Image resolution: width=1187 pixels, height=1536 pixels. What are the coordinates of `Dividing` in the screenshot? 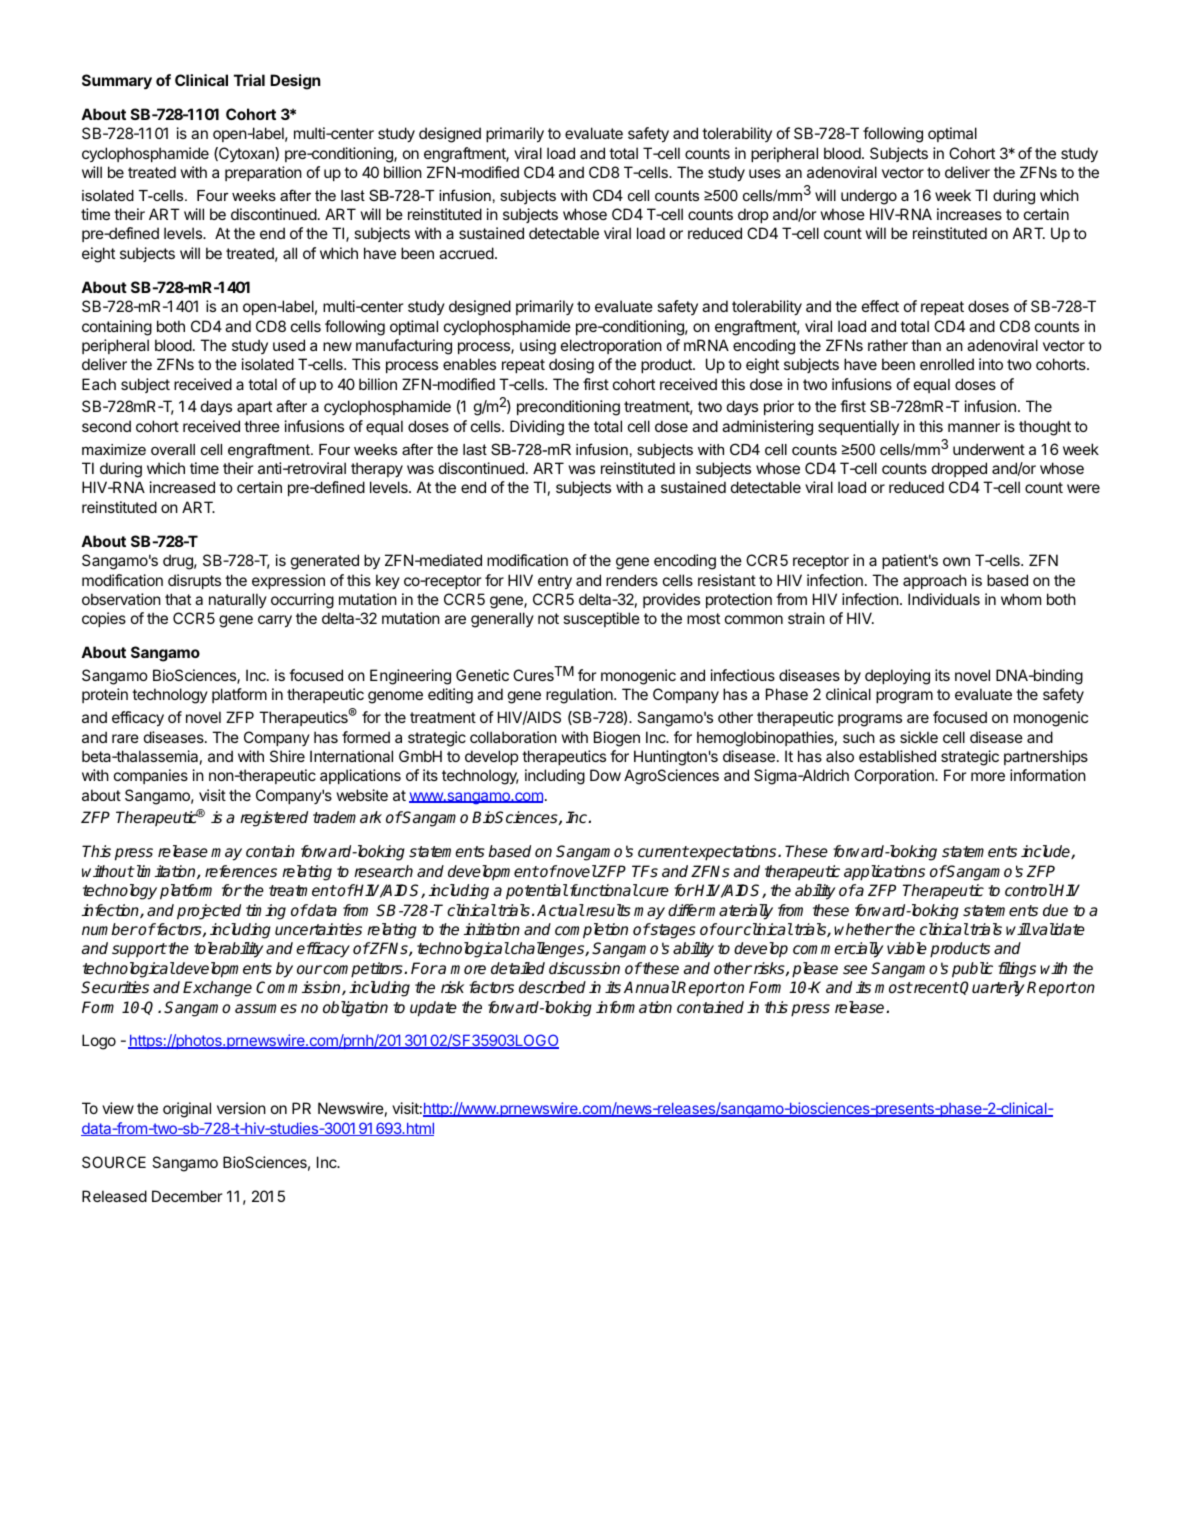 It's located at (537, 428).
